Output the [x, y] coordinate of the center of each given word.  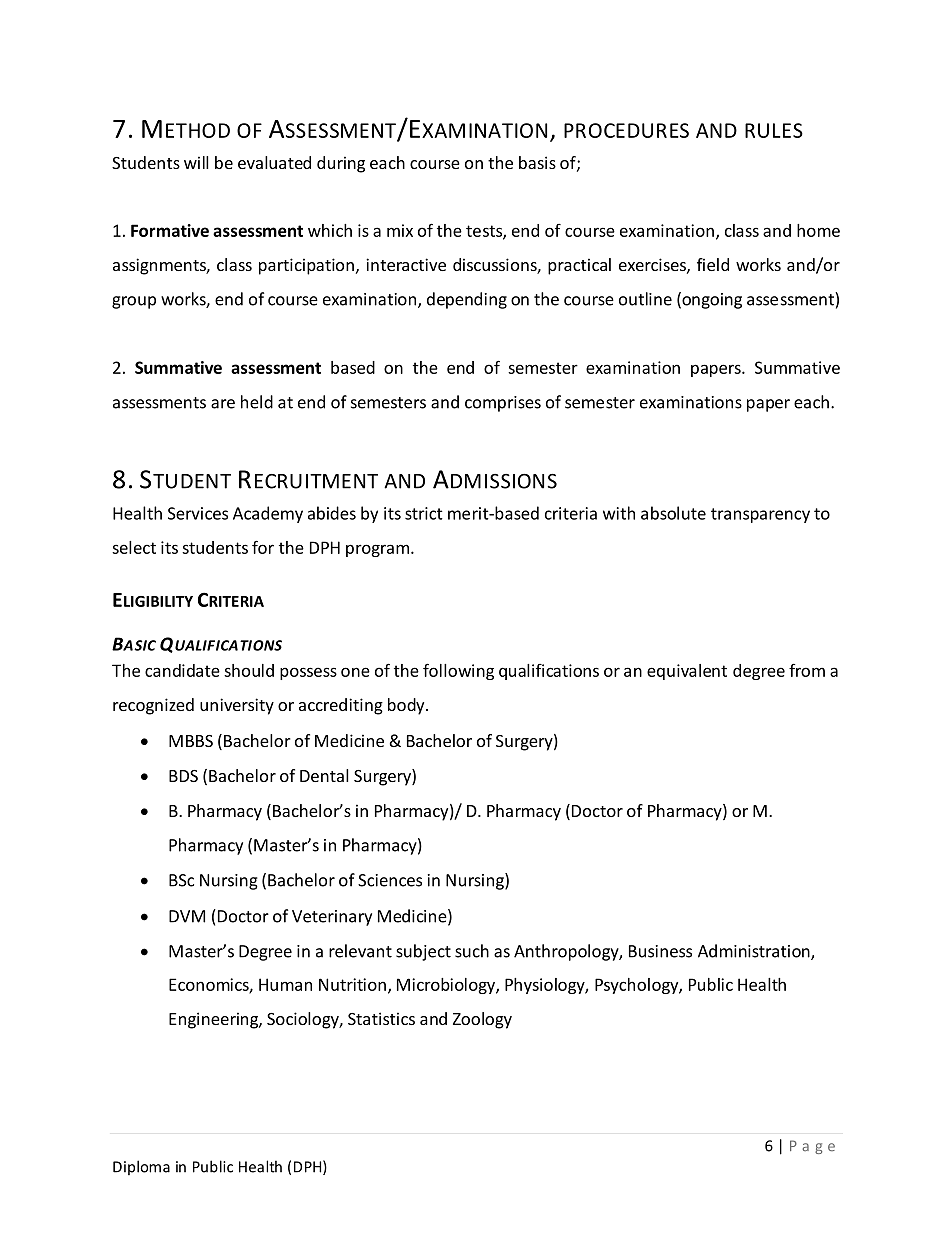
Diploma [141, 1167]
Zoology [482, 1020]
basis [537, 162]
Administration [755, 952]
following [458, 671]
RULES [774, 130]
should [249, 670]
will [196, 162]
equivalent [687, 672]
